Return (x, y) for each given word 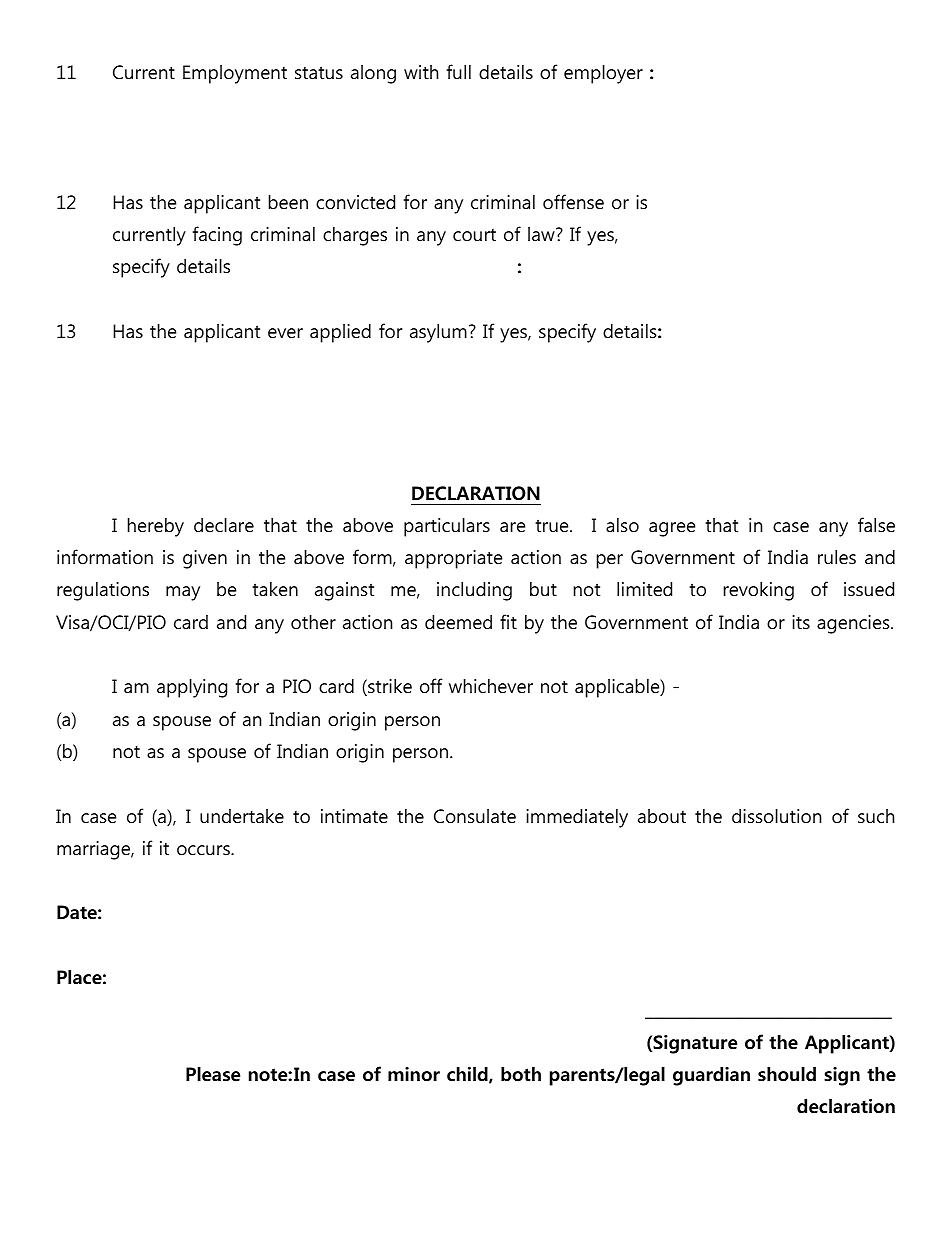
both (521, 1074)
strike (389, 687)
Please (213, 1074)
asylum (438, 333)
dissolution (776, 816)
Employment (235, 74)
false (876, 525)
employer (603, 74)
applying (192, 688)
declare (224, 525)
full (459, 72)
